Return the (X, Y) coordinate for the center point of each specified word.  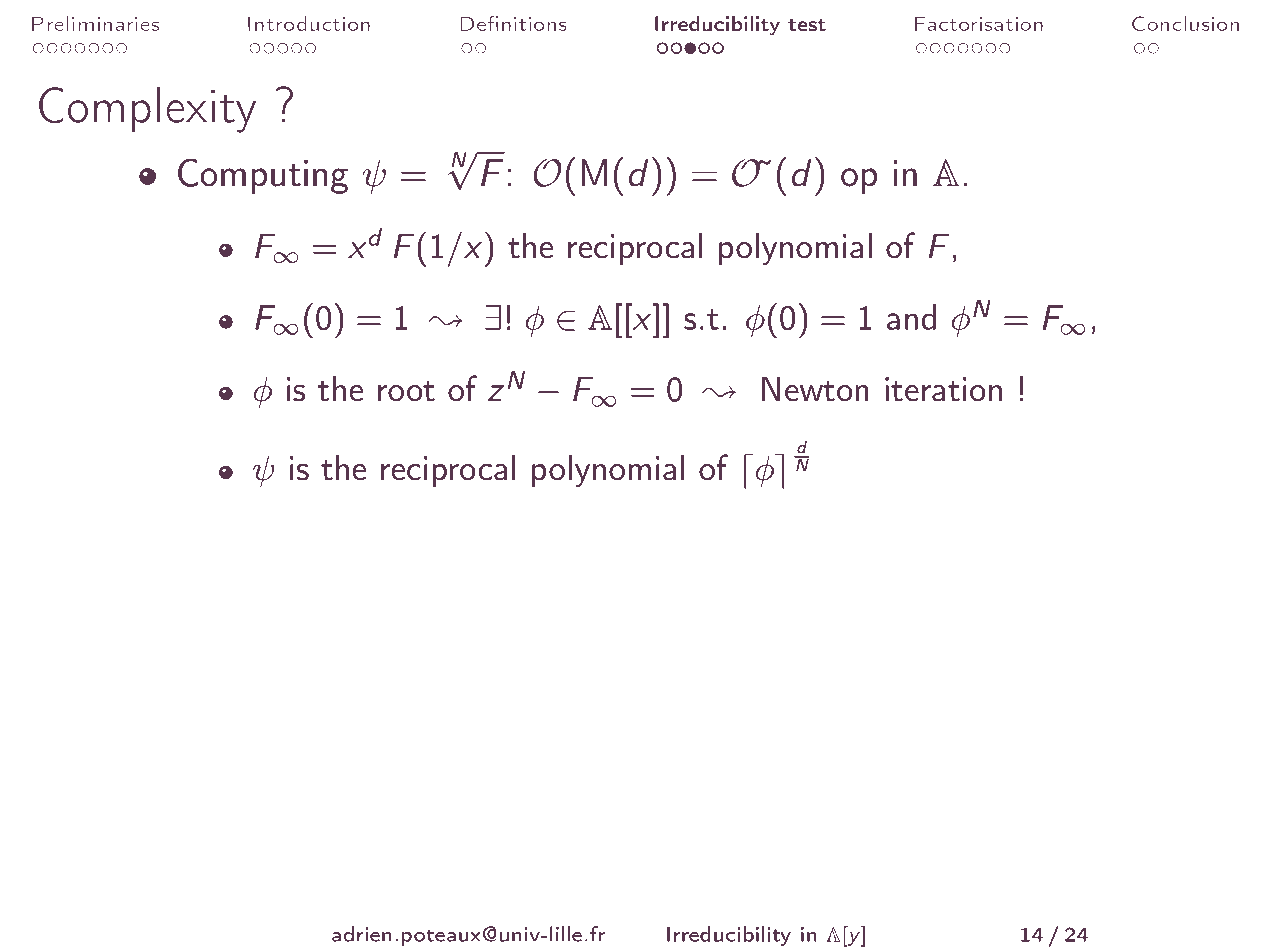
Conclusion (1185, 23)
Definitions (513, 23)
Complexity (147, 109)
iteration (943, 389)
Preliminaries (95, 23)
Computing (263, 176)
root (406, 391)
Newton (815, 389)
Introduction (309, 23)
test (807, 25)
